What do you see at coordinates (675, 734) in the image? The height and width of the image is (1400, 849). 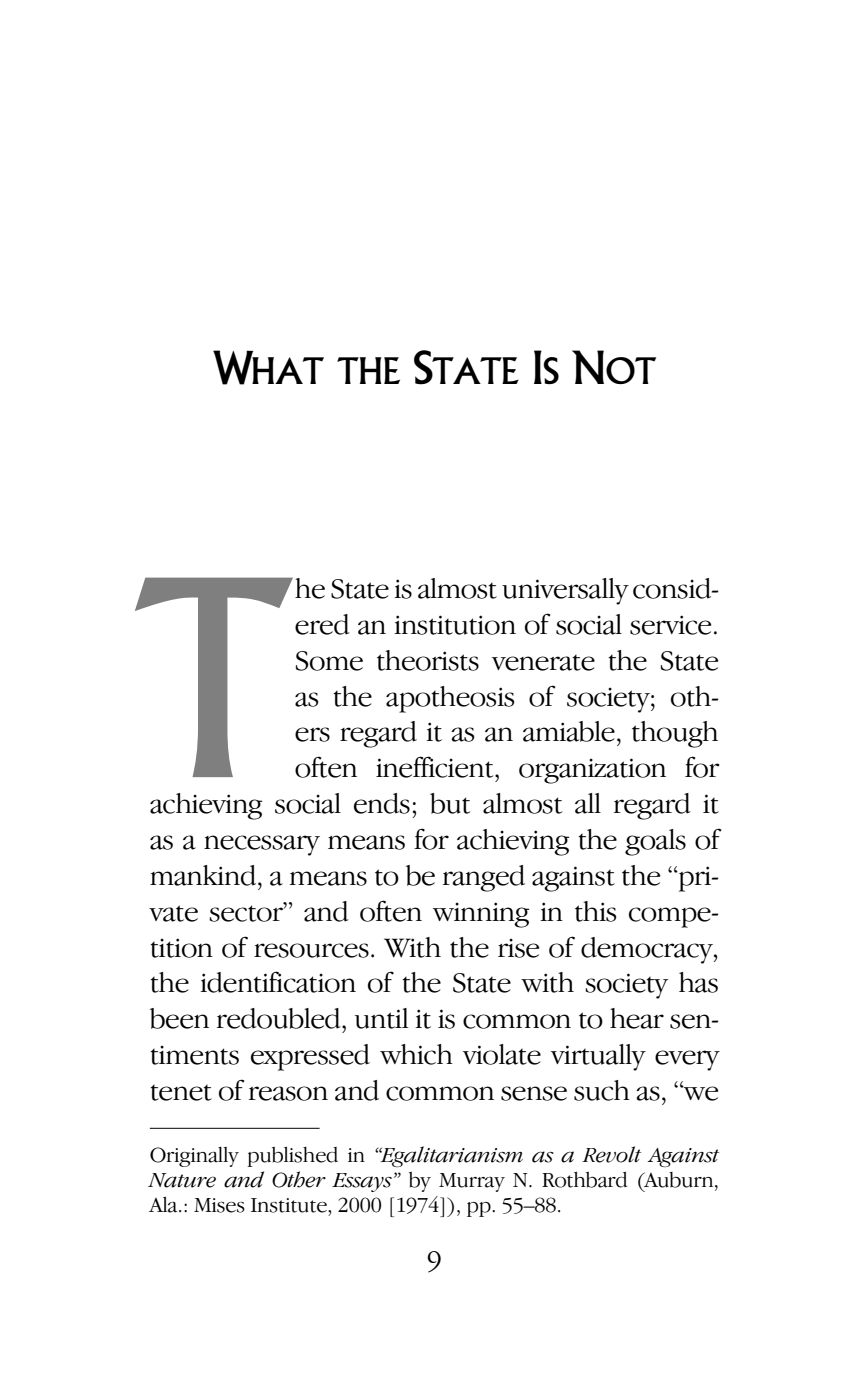 I see `though` at bounding box center [675, 734].
